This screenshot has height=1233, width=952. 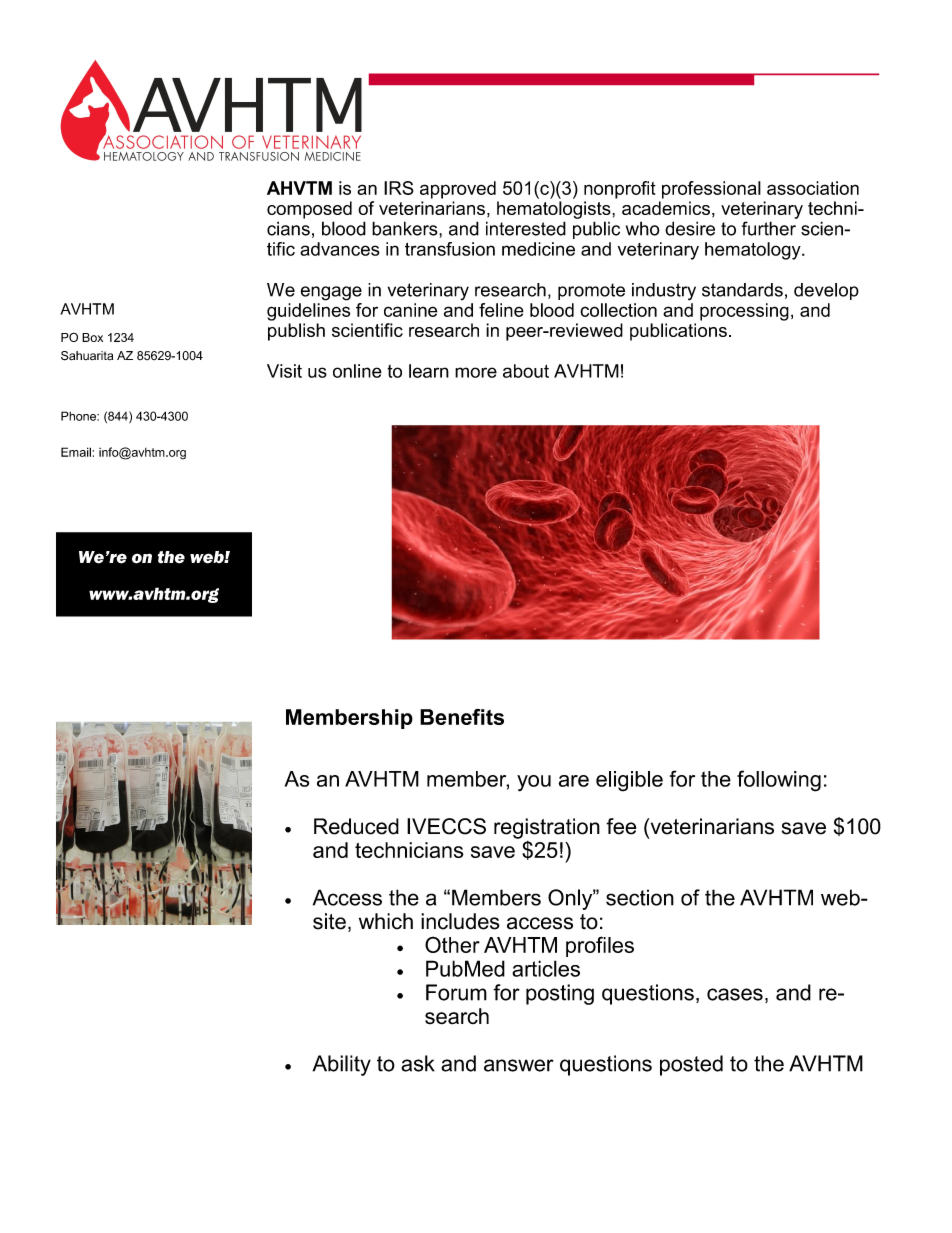 I want to click on further, so click(x=769, y=228).
